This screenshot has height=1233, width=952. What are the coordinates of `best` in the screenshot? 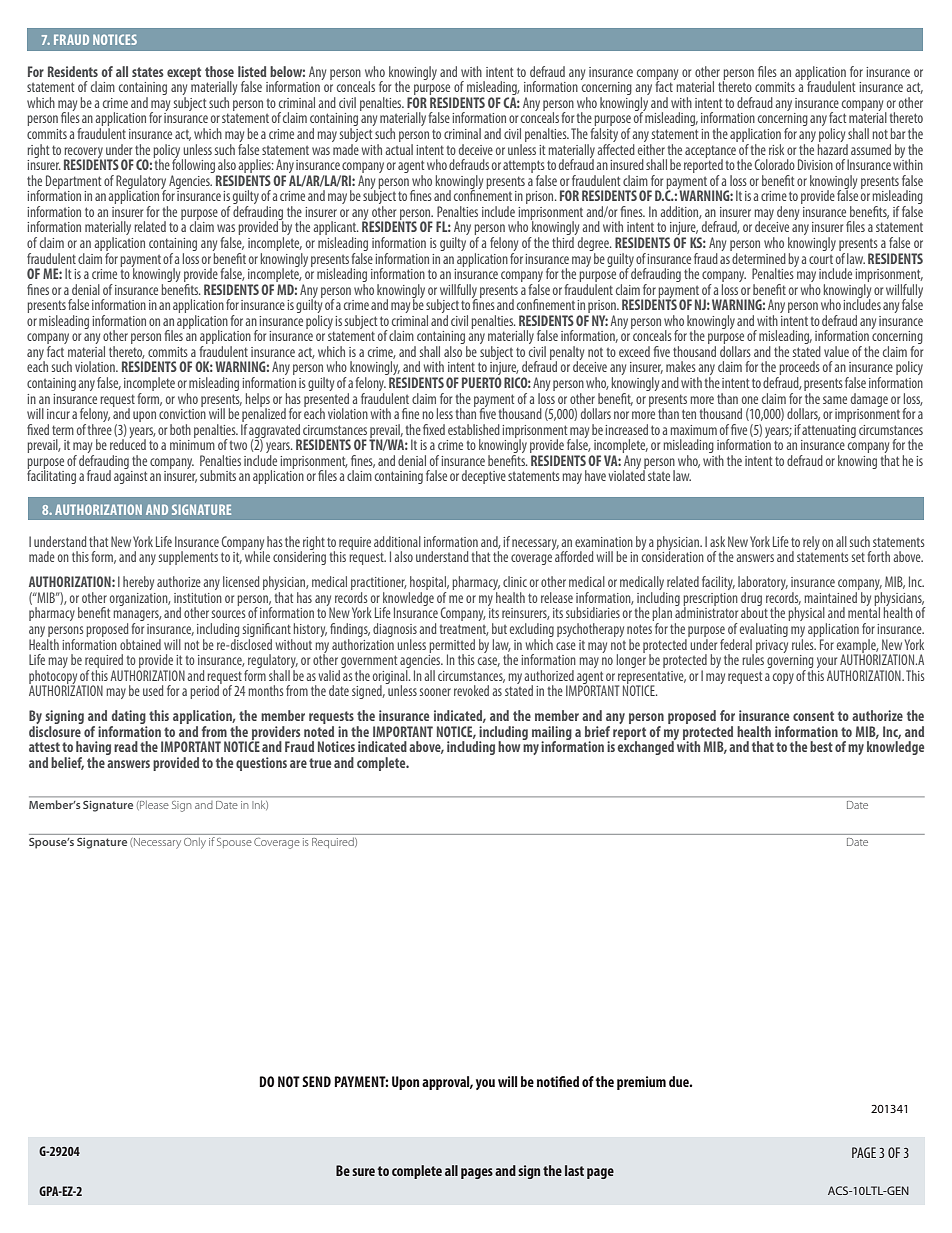 It's located at (821, 746).
